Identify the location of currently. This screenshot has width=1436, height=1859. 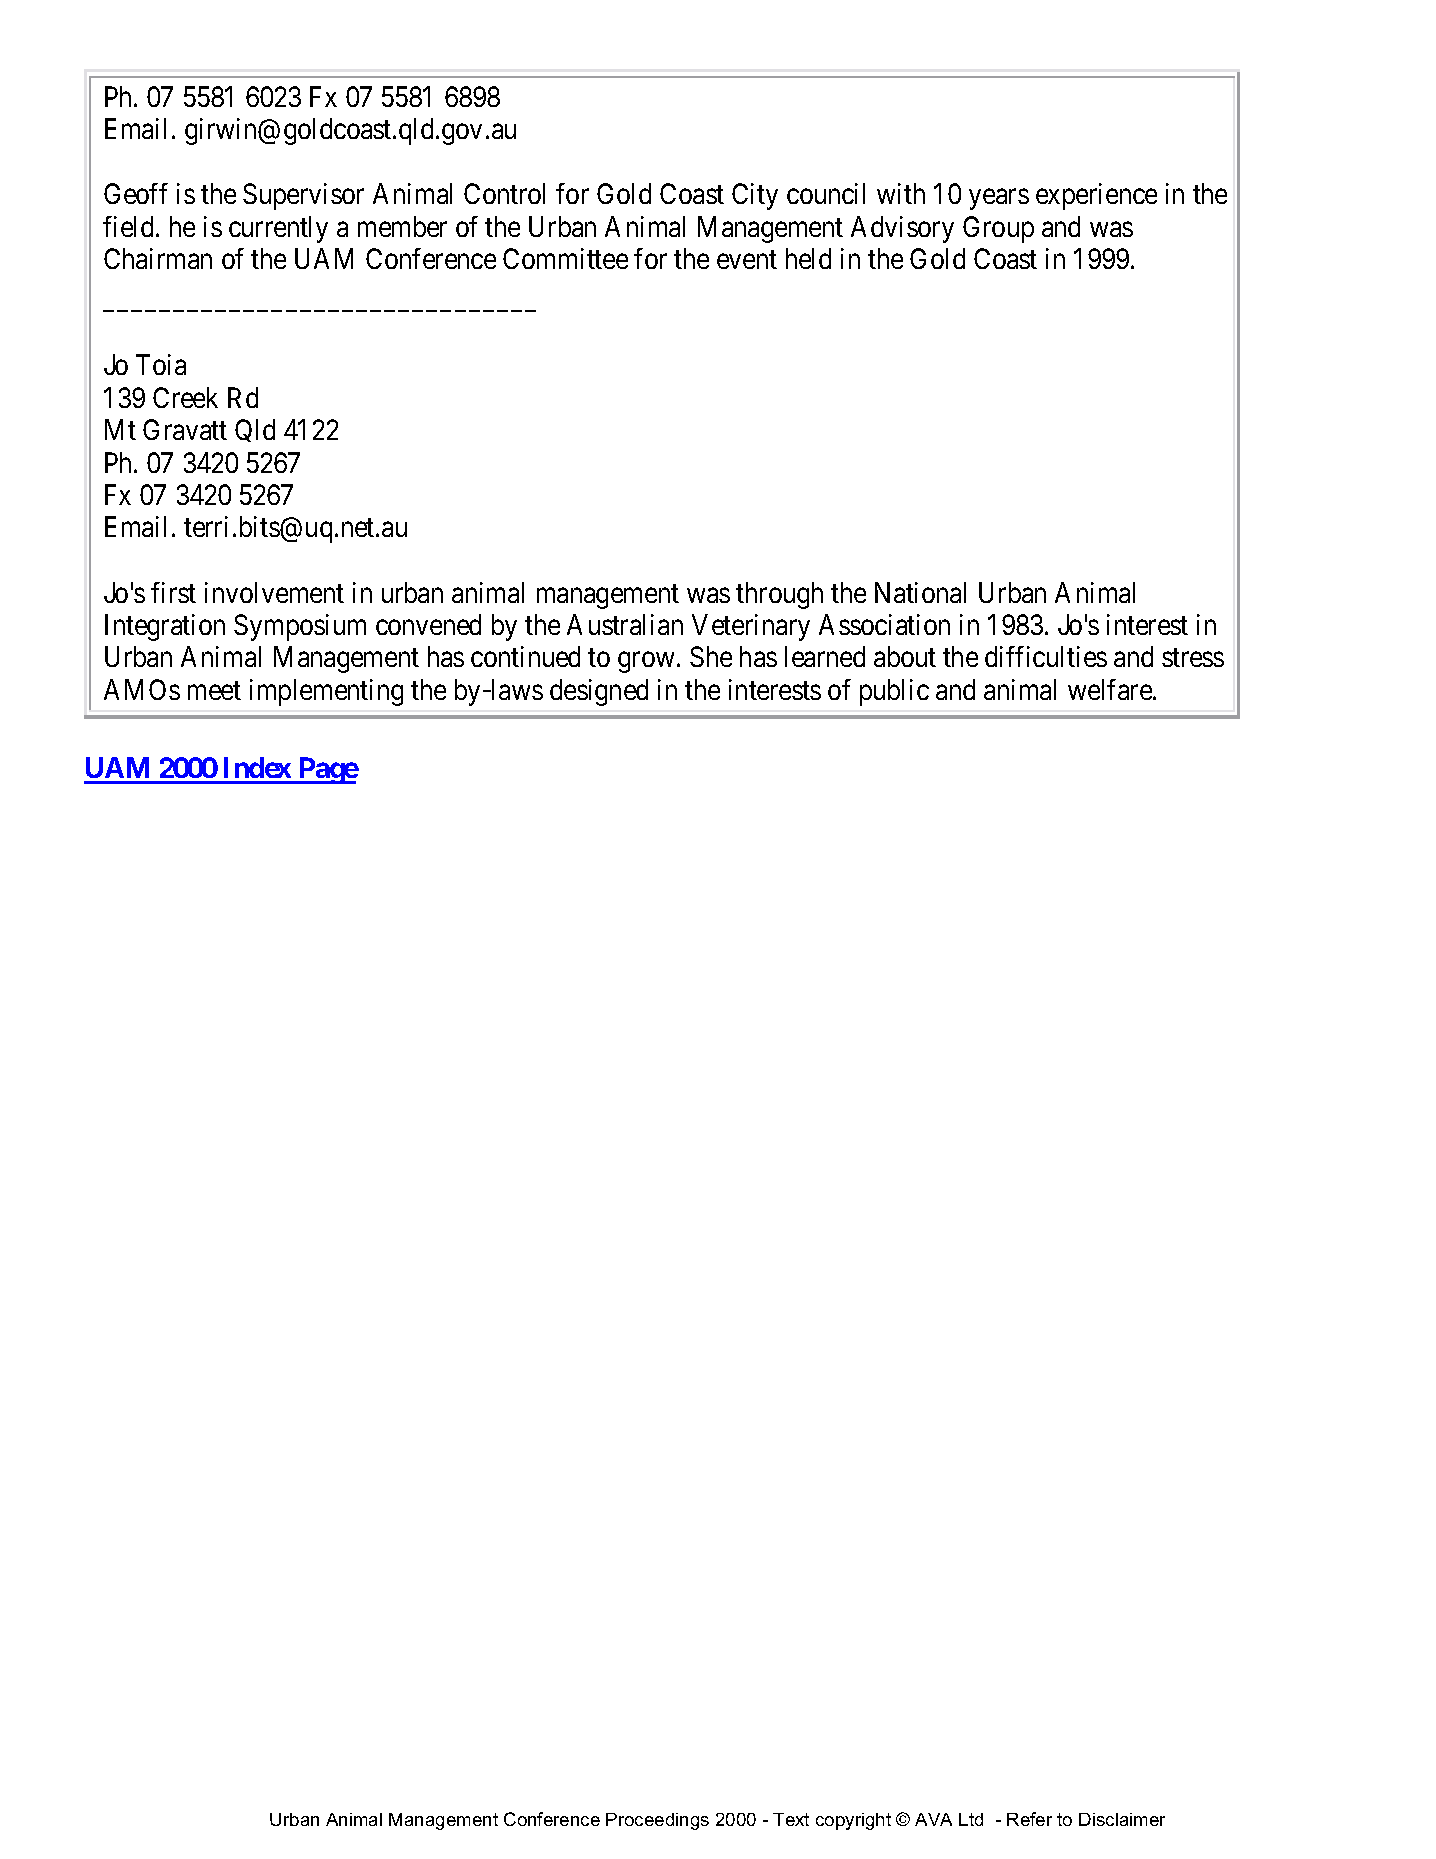
(278, 229).
